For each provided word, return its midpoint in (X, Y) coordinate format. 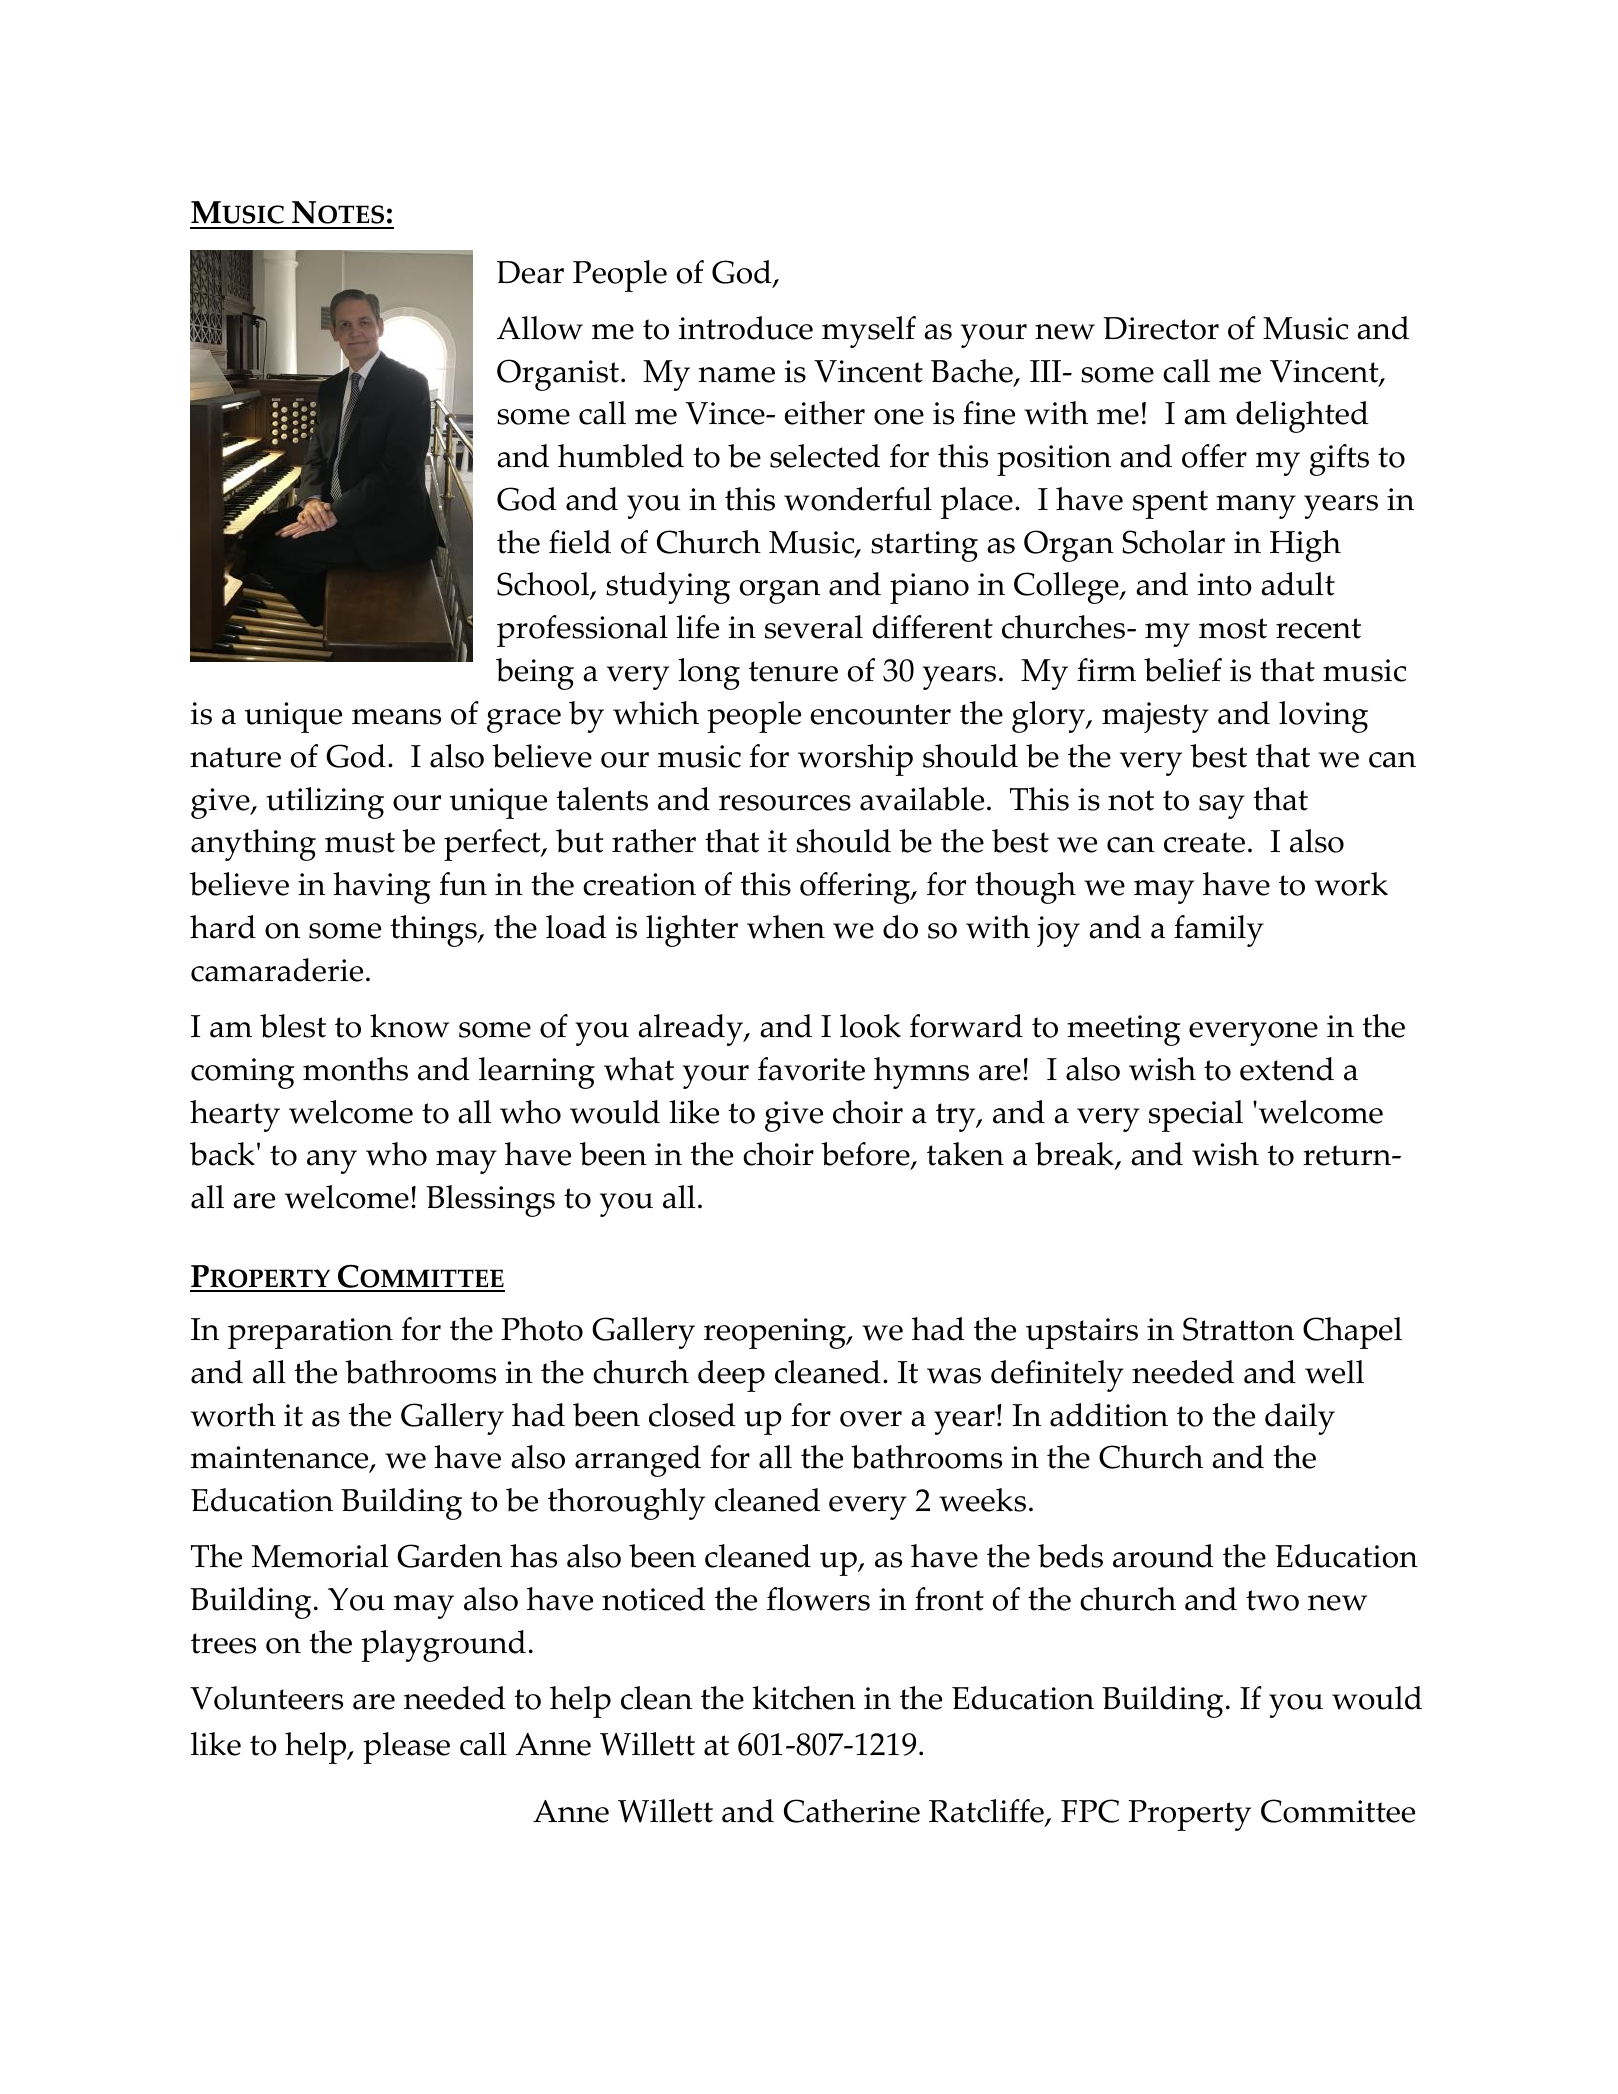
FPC (1090, 1811)
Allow (540, 328)
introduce (746, 328)
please (406, 1748)
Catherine (852, 1811)
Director (1161, 328)
